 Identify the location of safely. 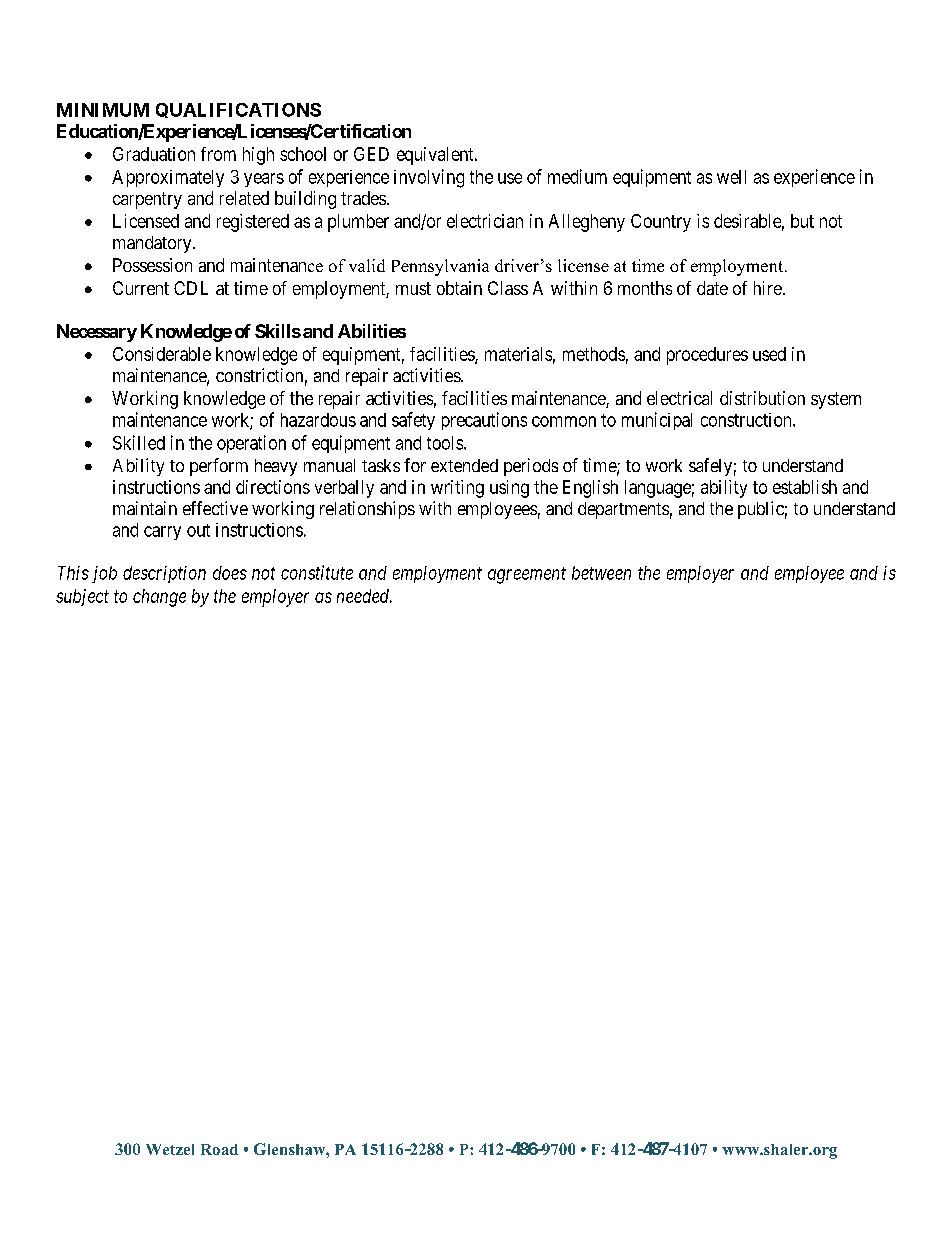
(710, 467).
